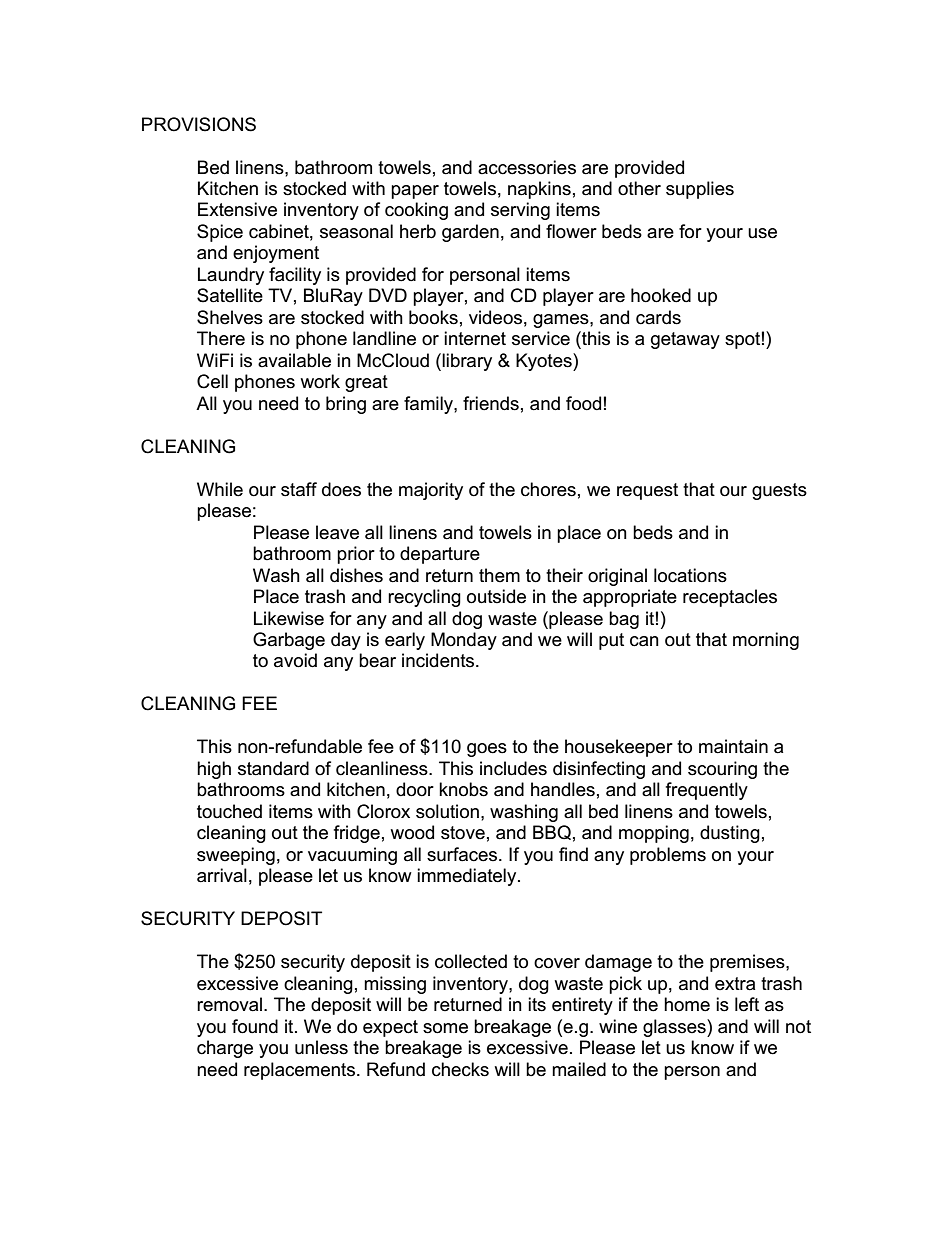 This page has width=952, height=1233. Describe the element at coordinates (237, 209) in the page. I see `Extensive` at that location.
